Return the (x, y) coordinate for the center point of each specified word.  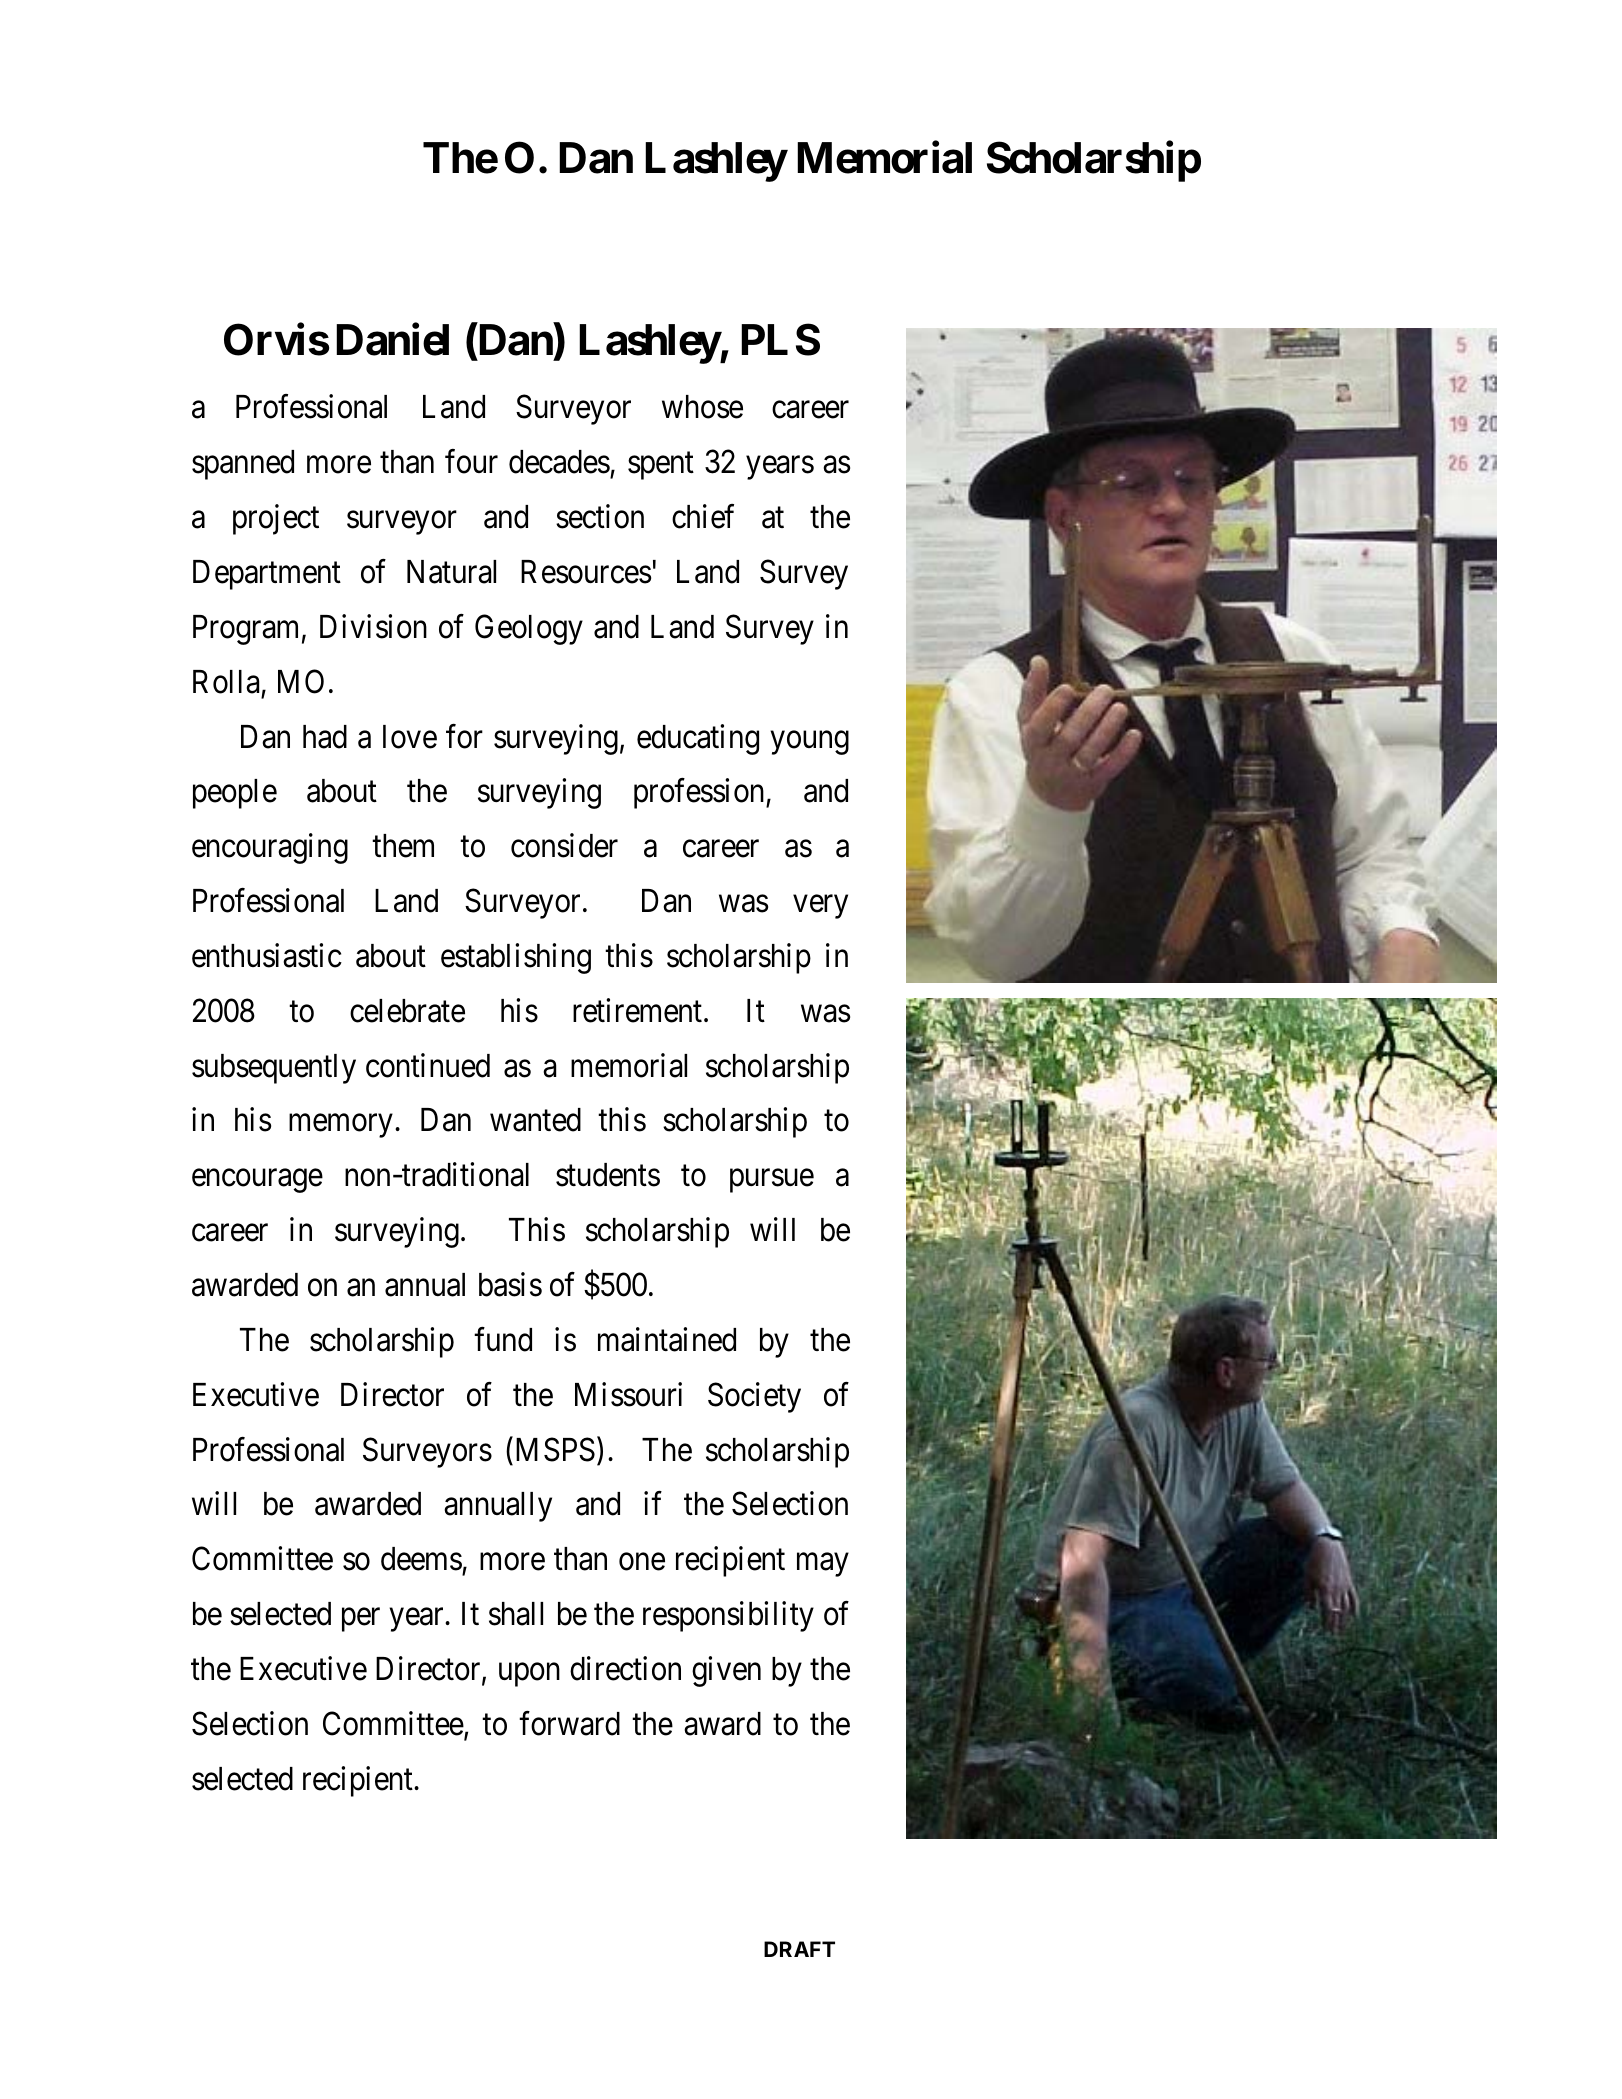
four (471, 462)
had (325, 737)
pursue (772, 1181)
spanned (243, 465)
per (361, 1620)
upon (529, 1675)
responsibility (728, 1616)
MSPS (553, 1449)
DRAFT (799, 1949)
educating (698, 739)
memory (340, 1126)
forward (569, 1723)
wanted (535, 1120)
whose (702, 407)
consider (564, 846)
